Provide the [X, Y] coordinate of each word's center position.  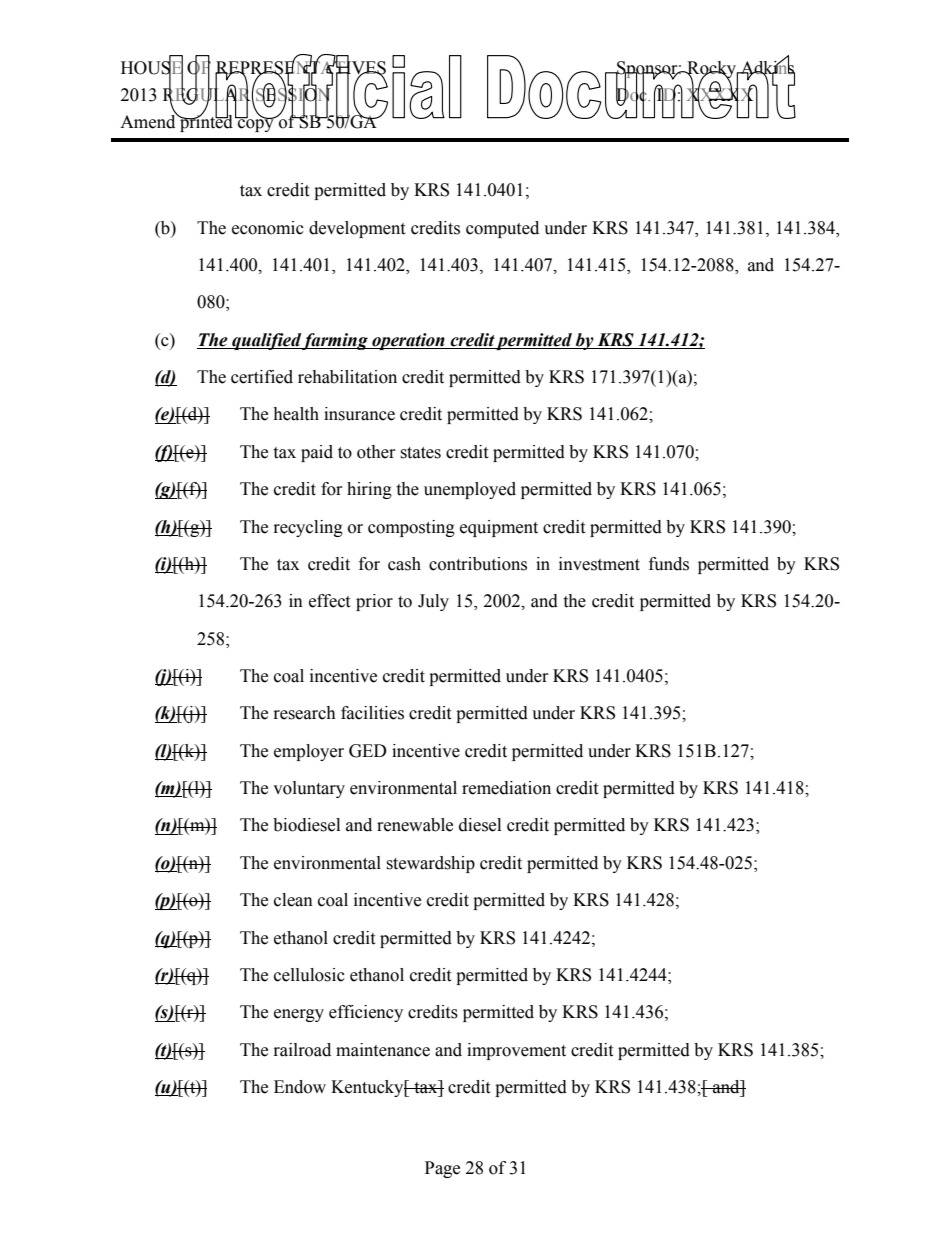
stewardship [430, 864]
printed [205, 122]
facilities [372, 713]
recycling [308, 528]
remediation [506, 788]
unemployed [470, 490]
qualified [266, 341]
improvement [516, 1051]
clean [293, 900]
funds [669, 564]
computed [502, 229]
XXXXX [721, 95]
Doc [632, 95]
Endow [300, 1087]
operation [408, 341]
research [305, 713]
